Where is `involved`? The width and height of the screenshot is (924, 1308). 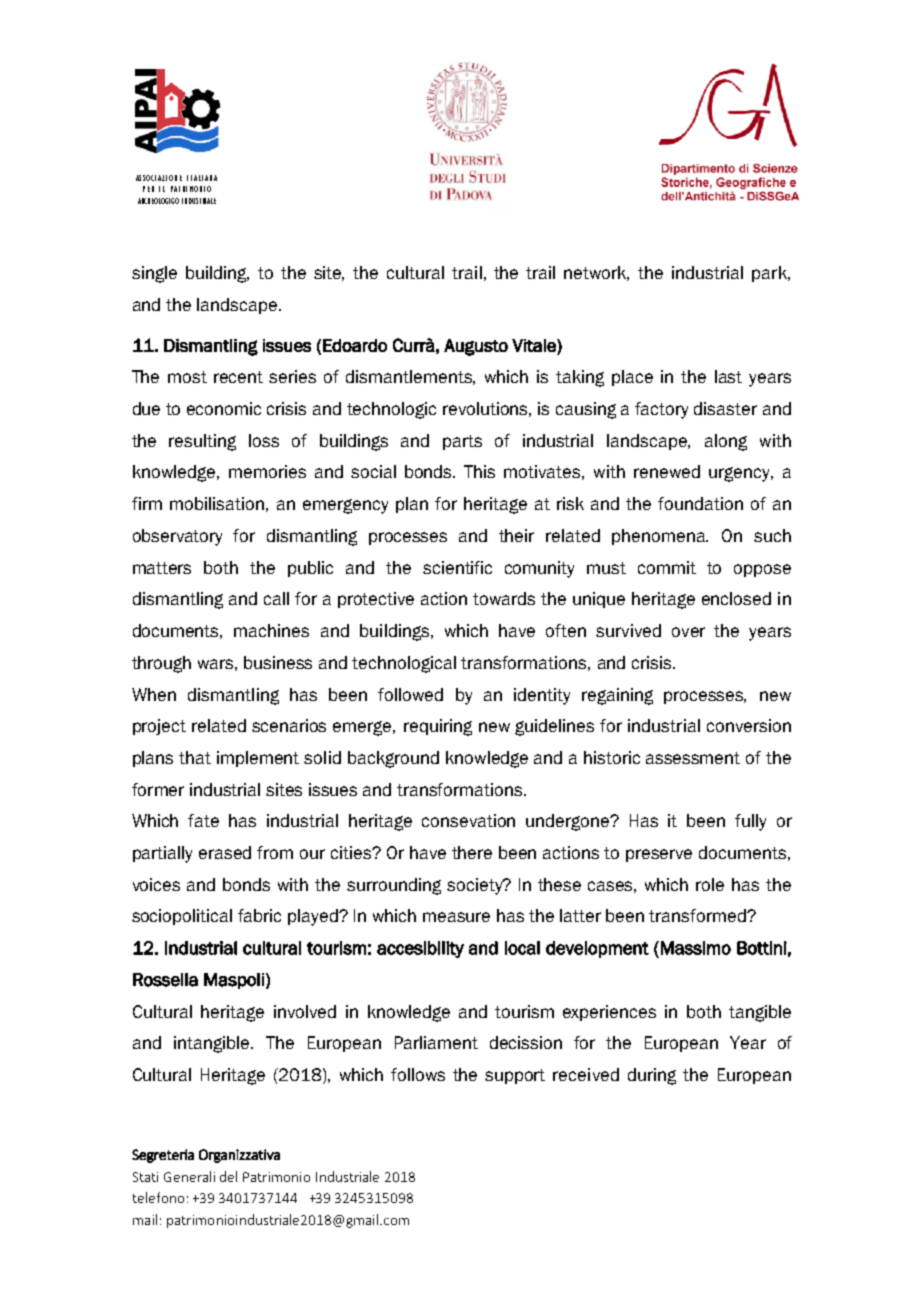 involved is located at coordinates (305, 1011).
